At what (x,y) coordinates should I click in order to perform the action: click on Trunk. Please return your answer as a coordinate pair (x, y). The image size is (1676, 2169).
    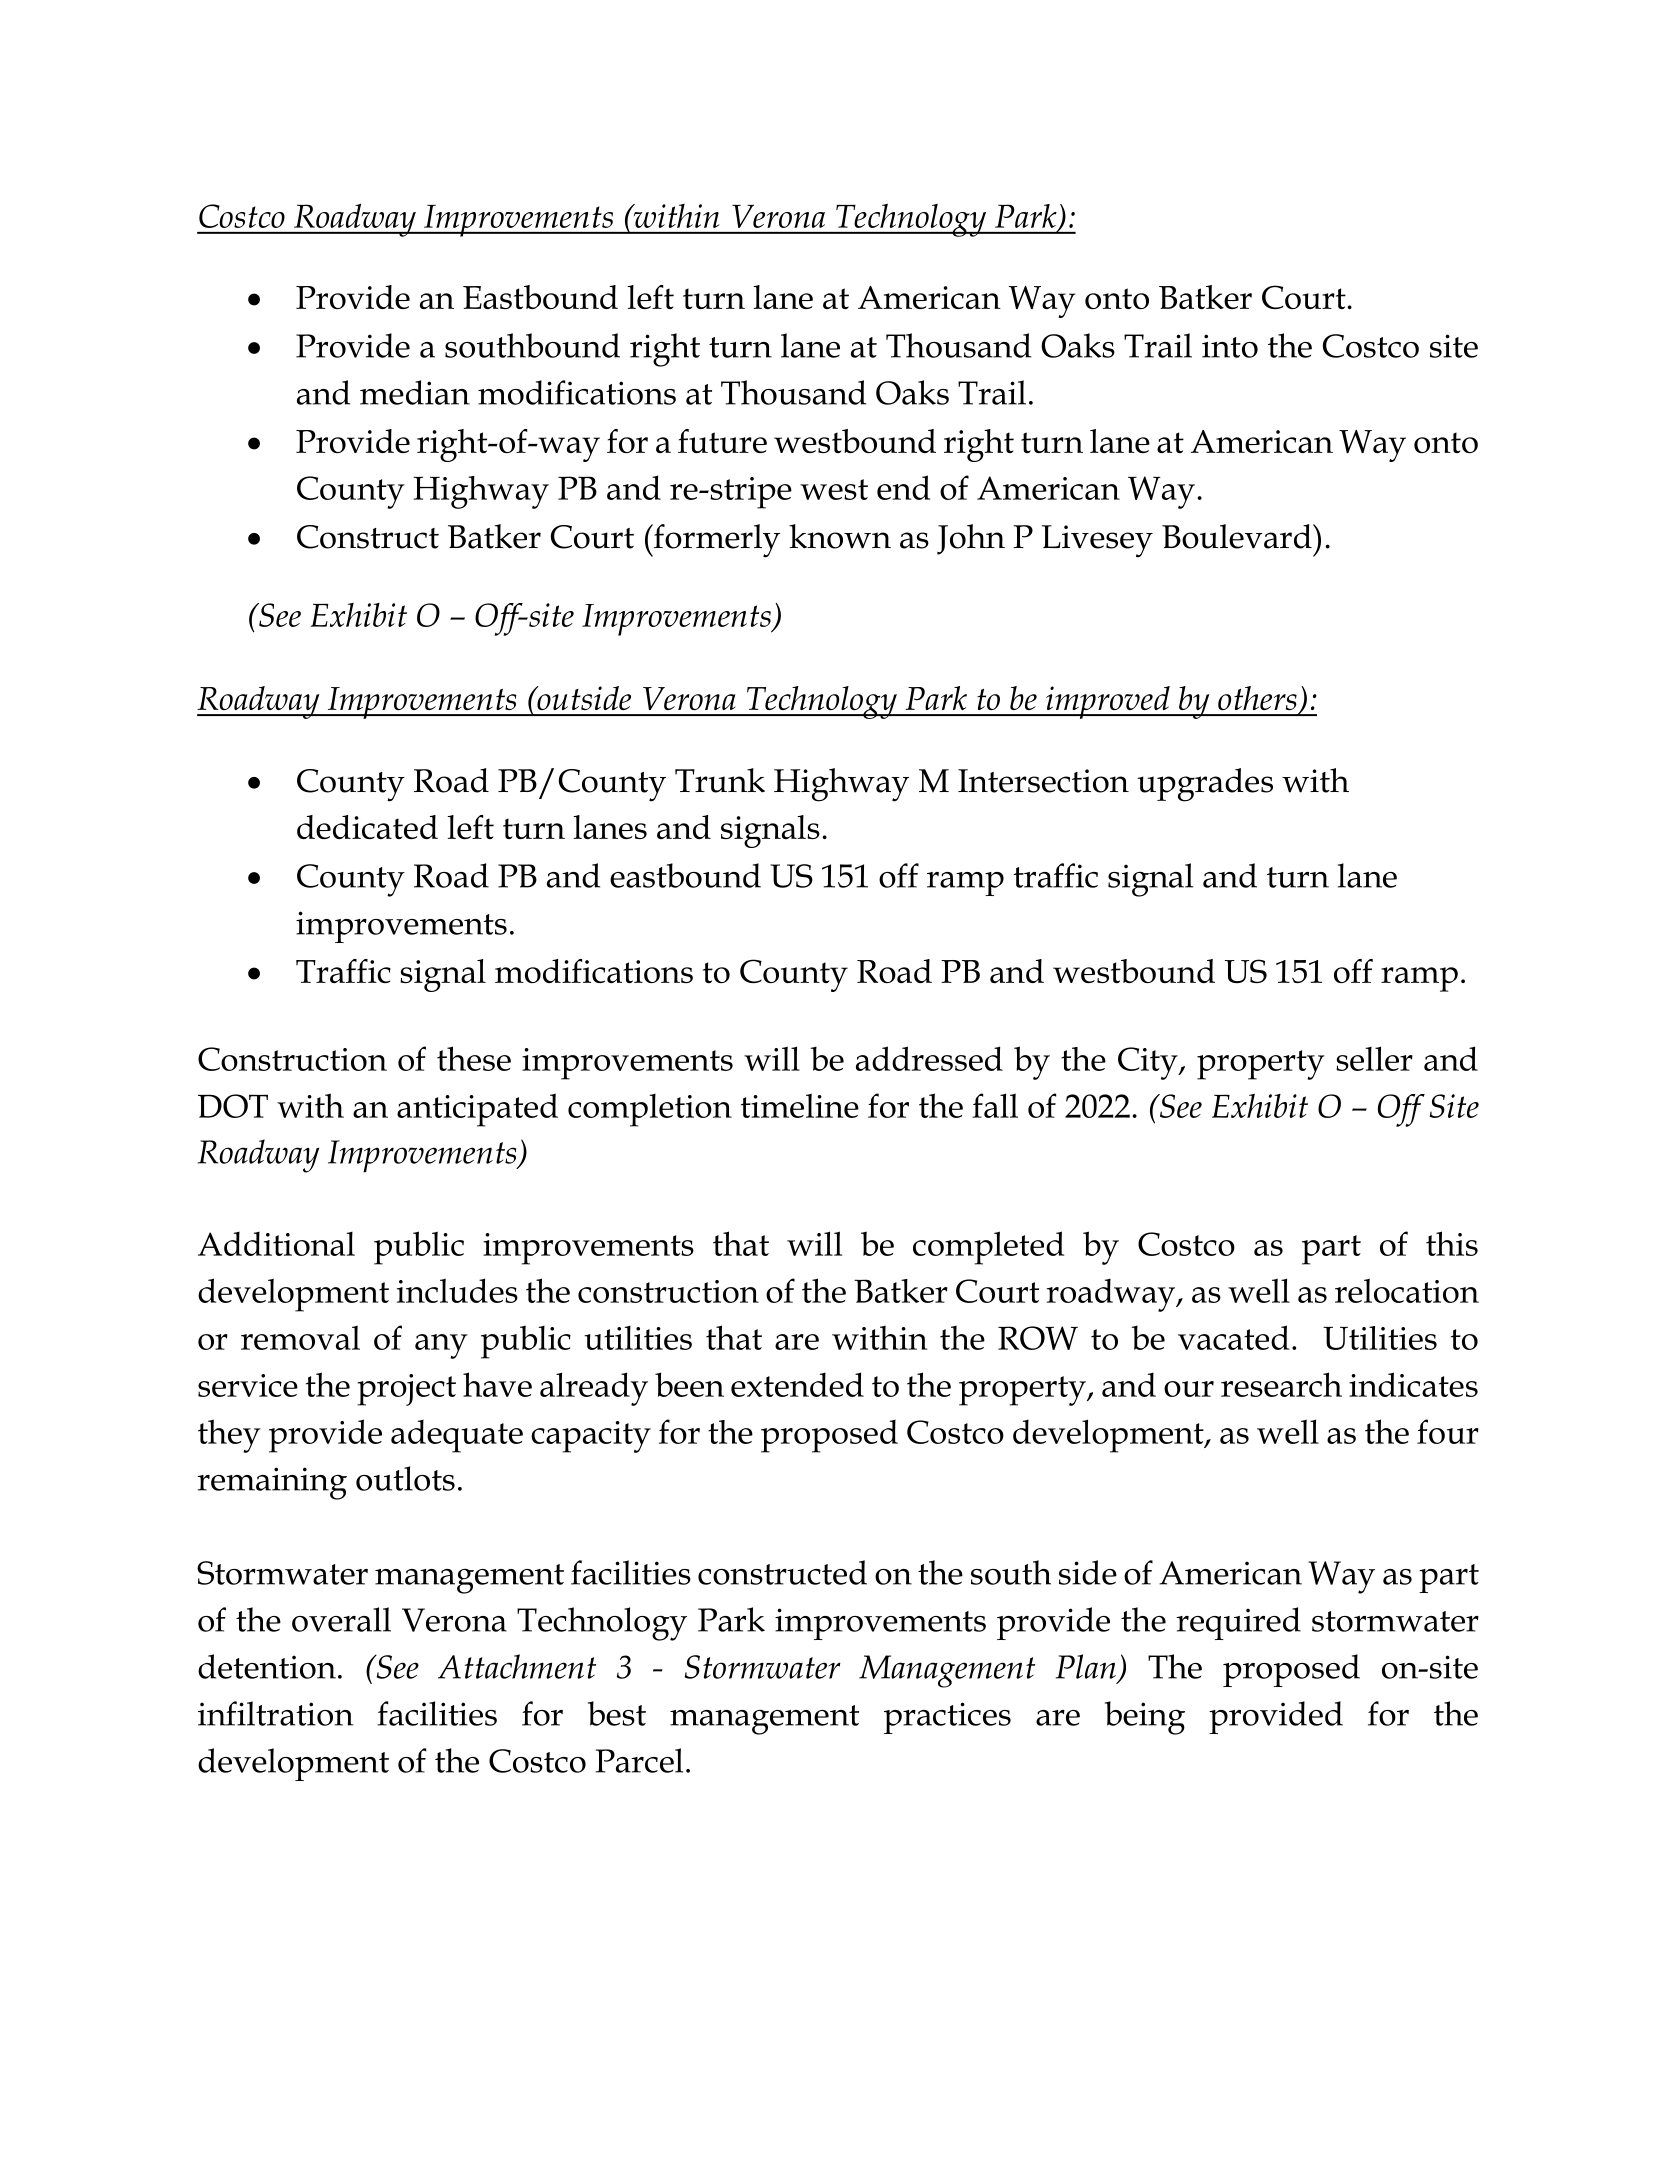
    Looking at the image, I should click on (720, 780).
